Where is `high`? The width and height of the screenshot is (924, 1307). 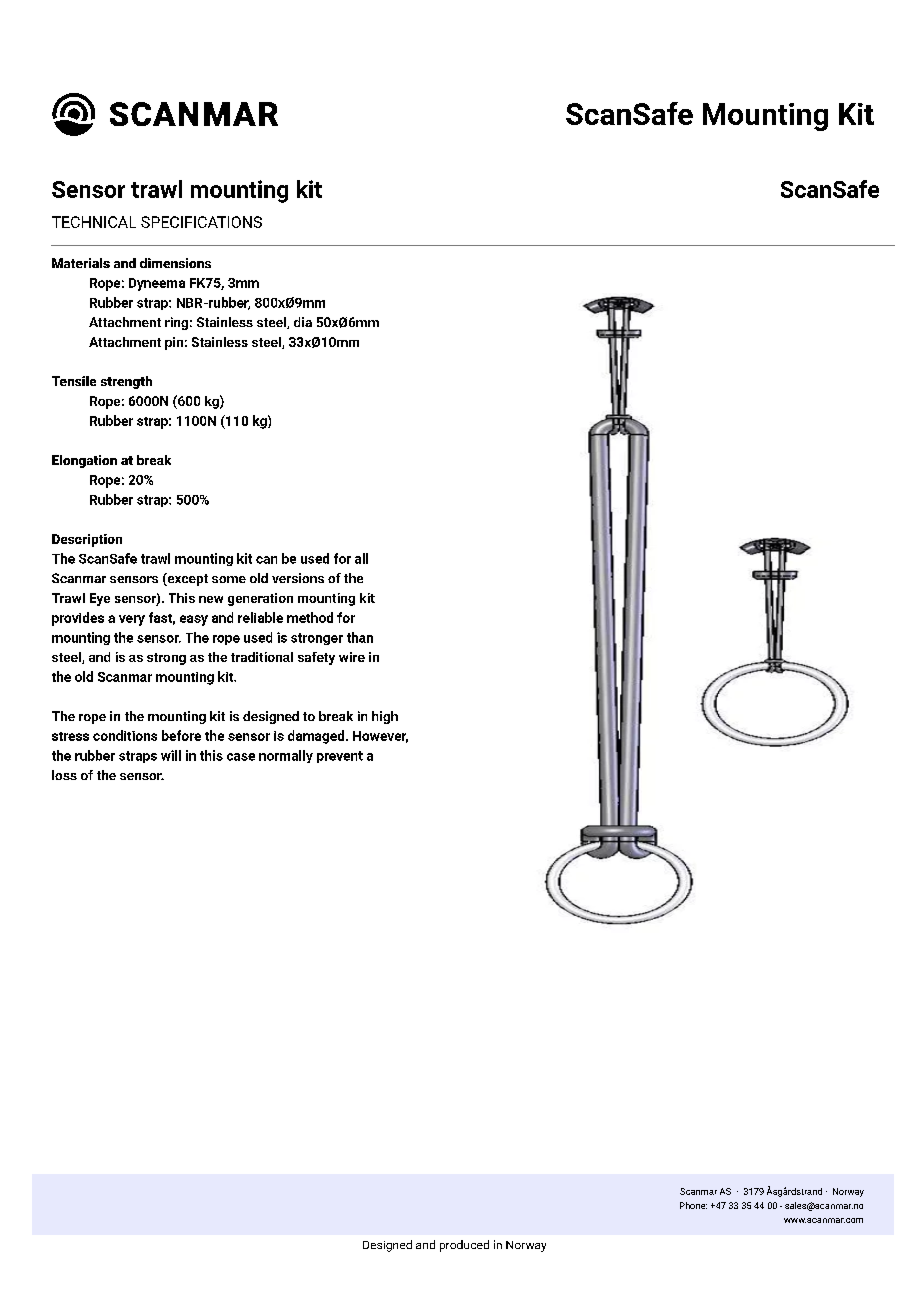
high is located at coordinates (385, 717).
